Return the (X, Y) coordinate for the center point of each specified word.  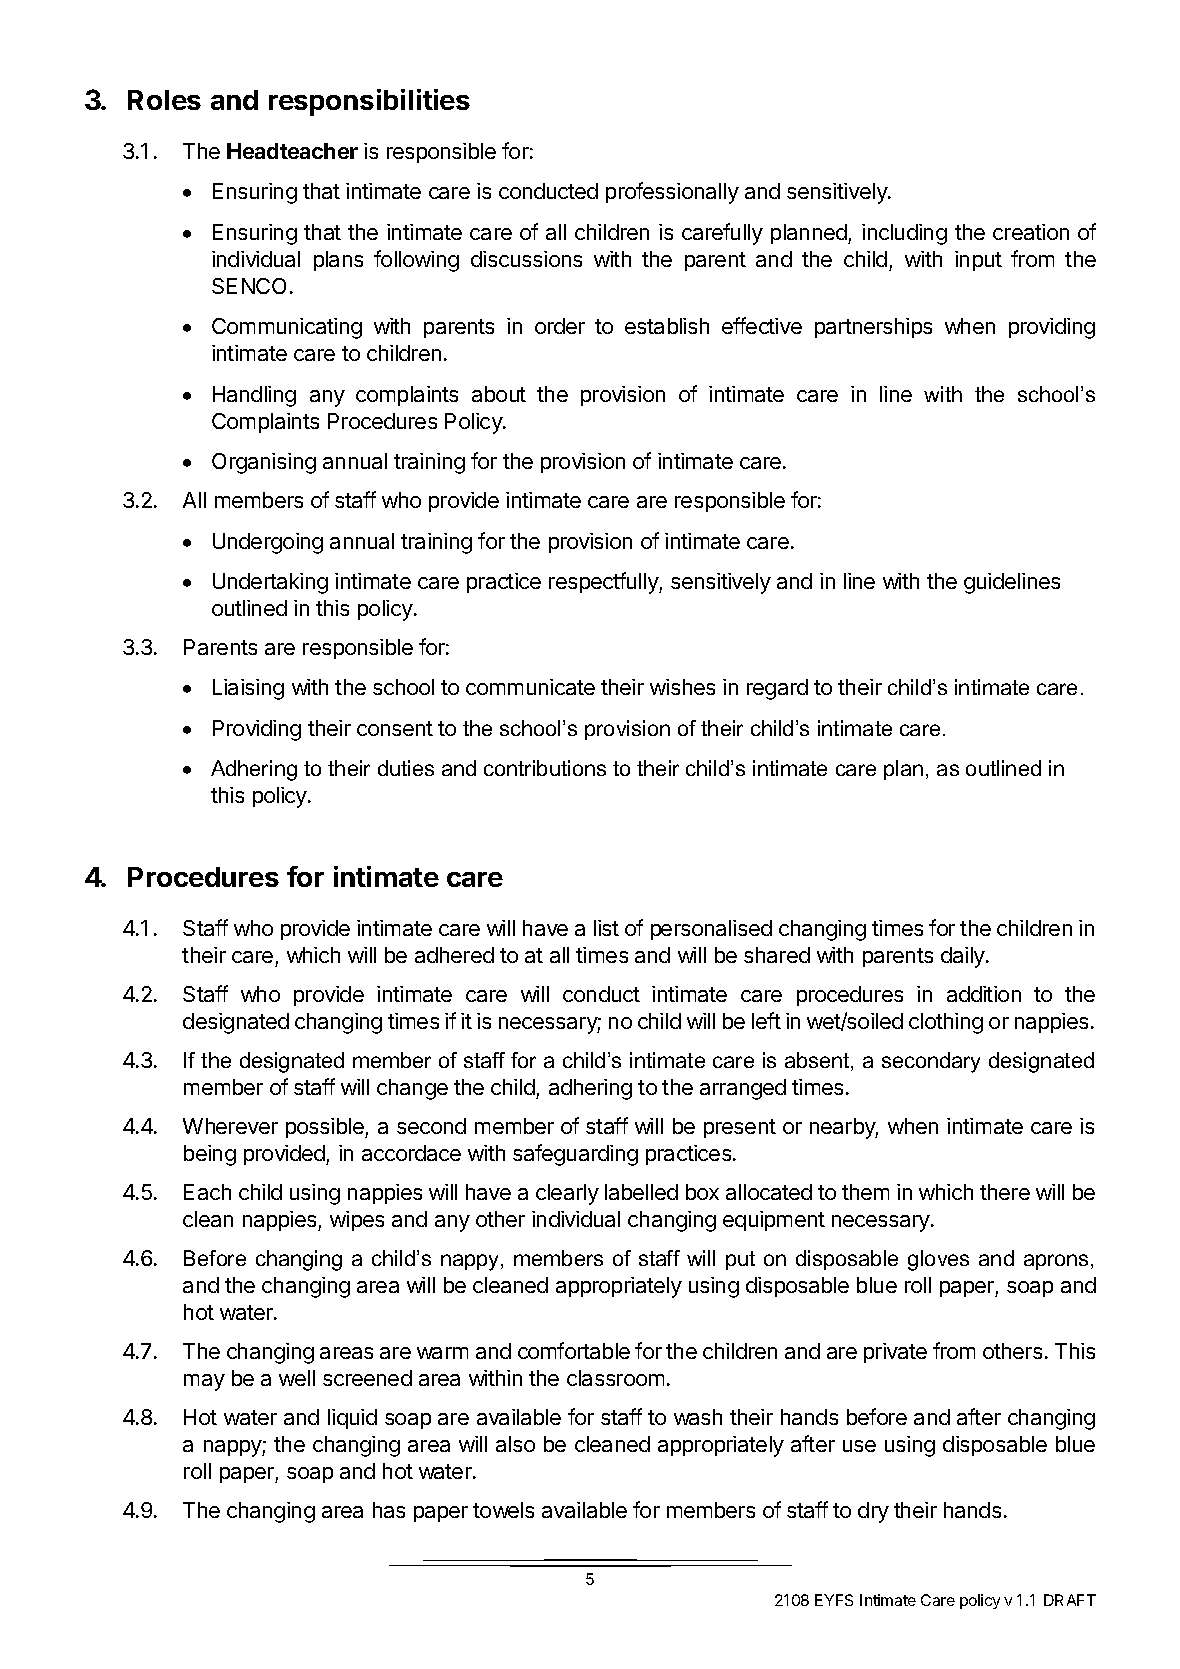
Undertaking (270, 583)
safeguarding (575, 1155)
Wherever (230, 1126)
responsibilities (369, 102)
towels (503, 1510)
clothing (946, 1023)
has (389, 1510)
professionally (672, 193)
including (904, 234)
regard (777, 689)
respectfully (604, 583)
